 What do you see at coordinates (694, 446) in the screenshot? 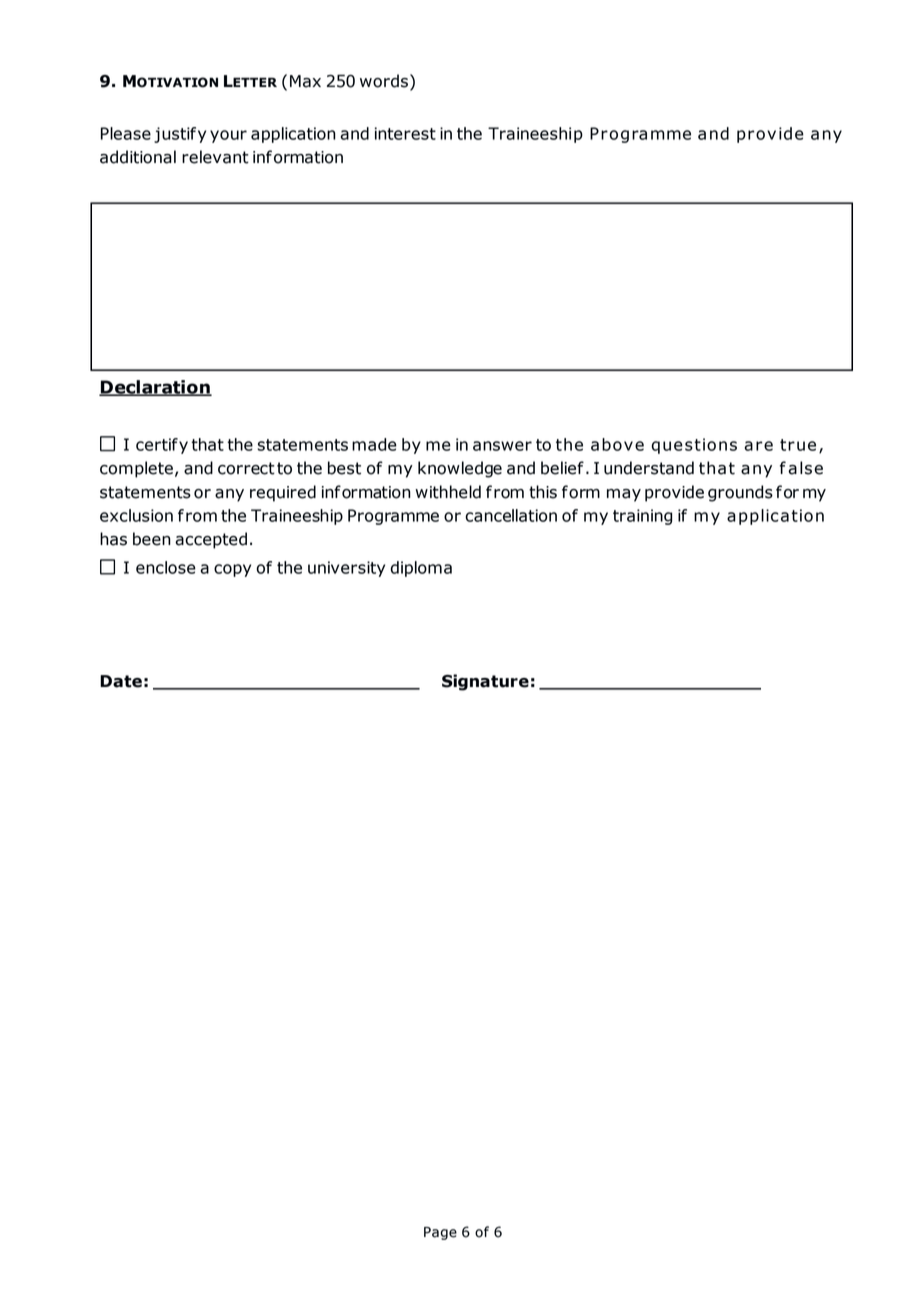
I see `questions` at bounding box center [694, 446].
